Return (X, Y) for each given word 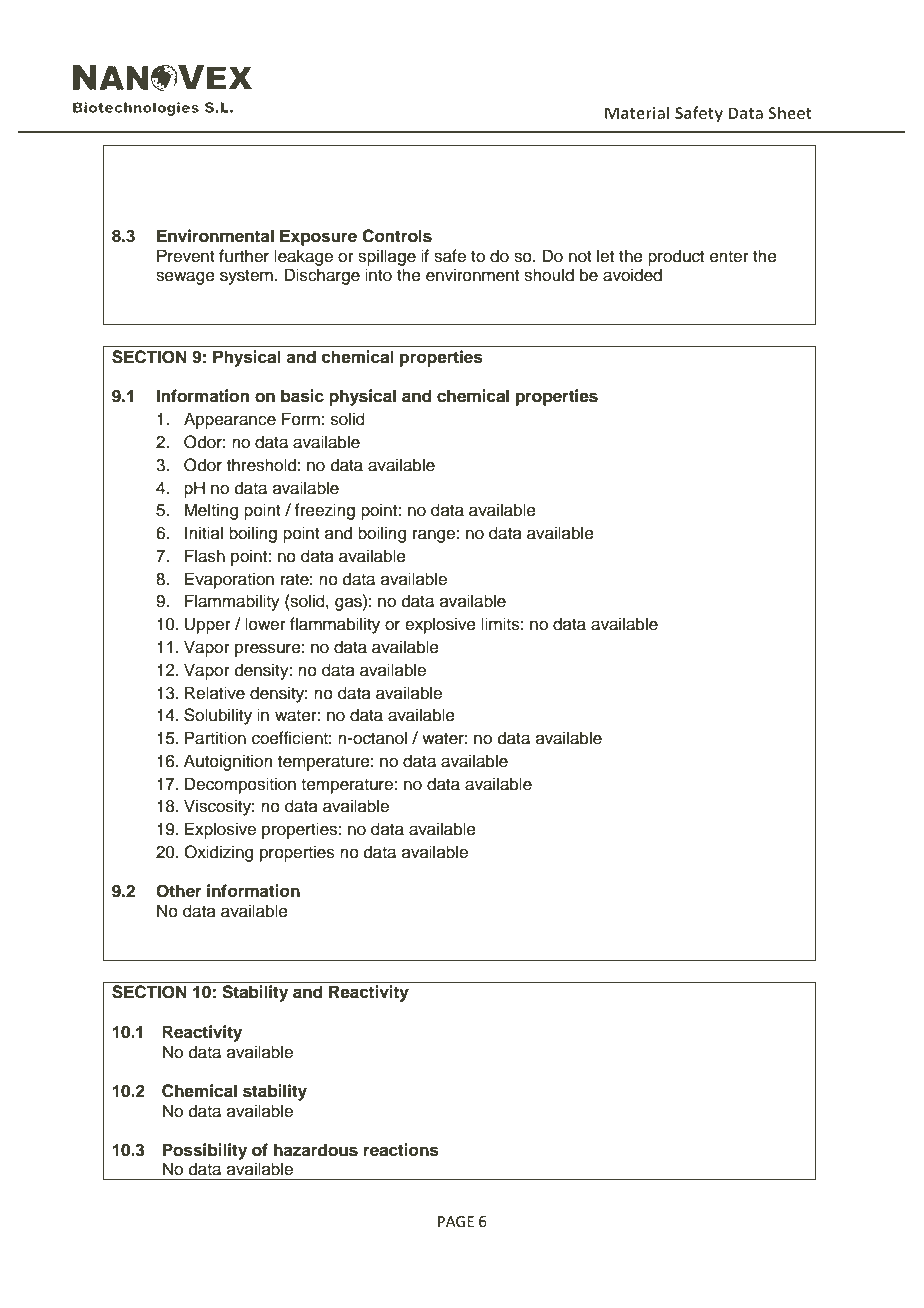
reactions (401, 1150)
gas (349, 604)
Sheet (790, 112)
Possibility (205, 1151)
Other (179, 891)
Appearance (230, 420)
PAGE (456, 1222)
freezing (324, 511)
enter (729, 257)
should (549, 275)
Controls (397, 236)
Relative (215, 693)
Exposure (318, 237)
